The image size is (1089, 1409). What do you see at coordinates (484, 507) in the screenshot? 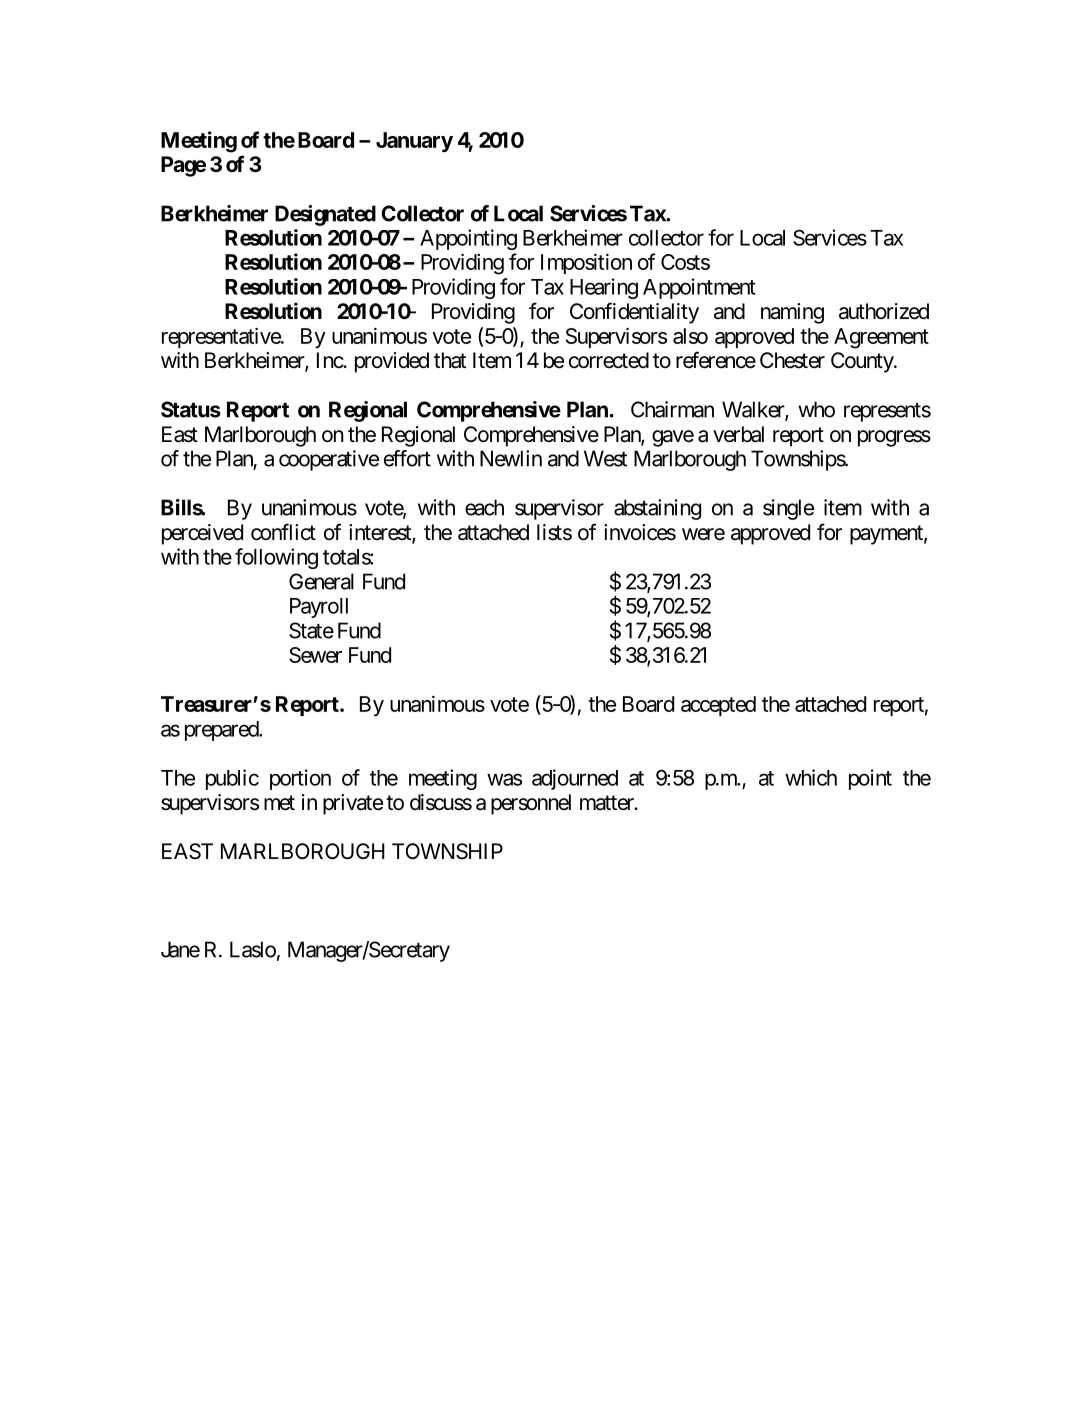
I see `each` at bounding box center [484, 507].
